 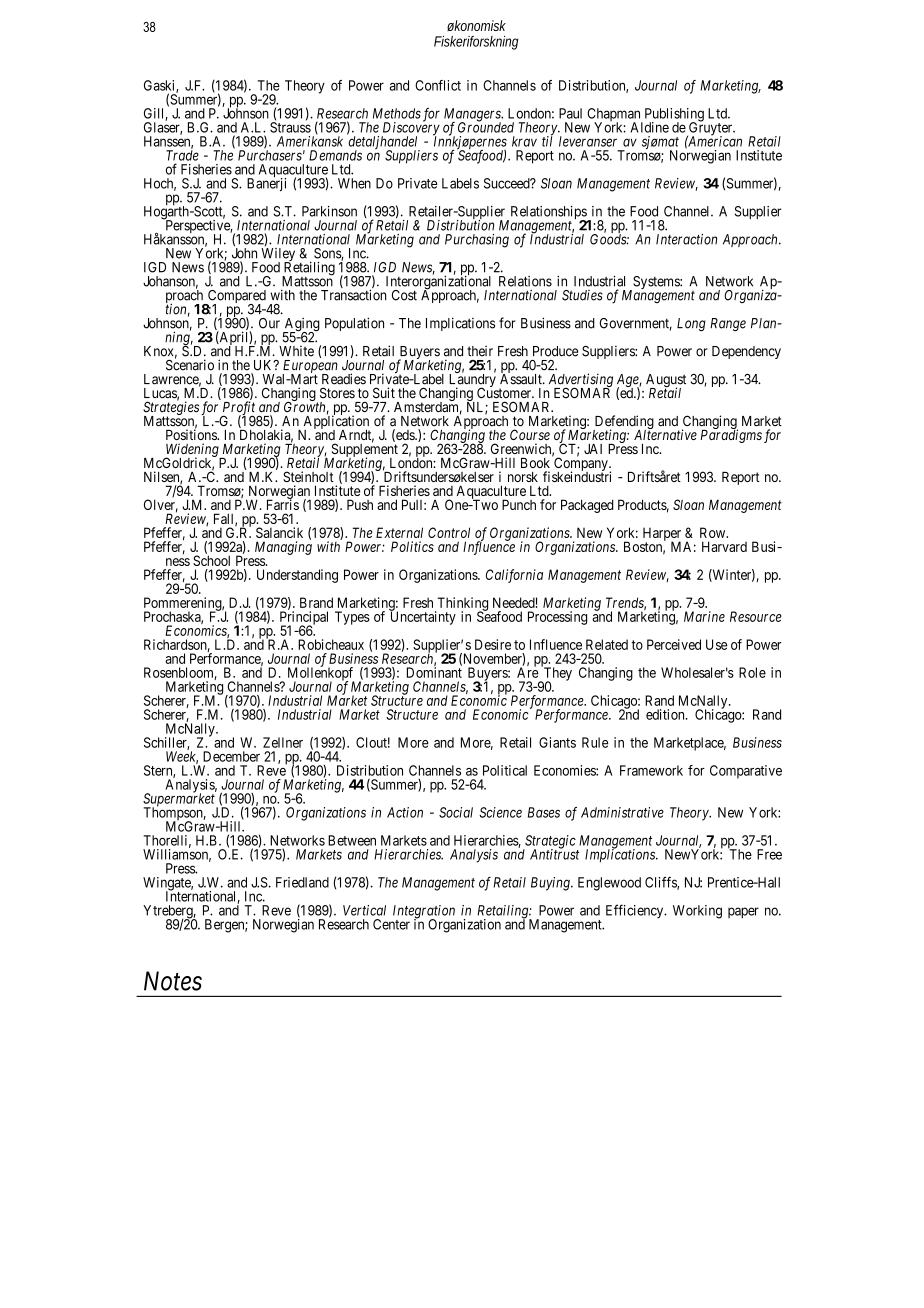 What do you see at coordinates (391, 924) in the screenshot?
I see `Center` at bounding box center [391, 924].
